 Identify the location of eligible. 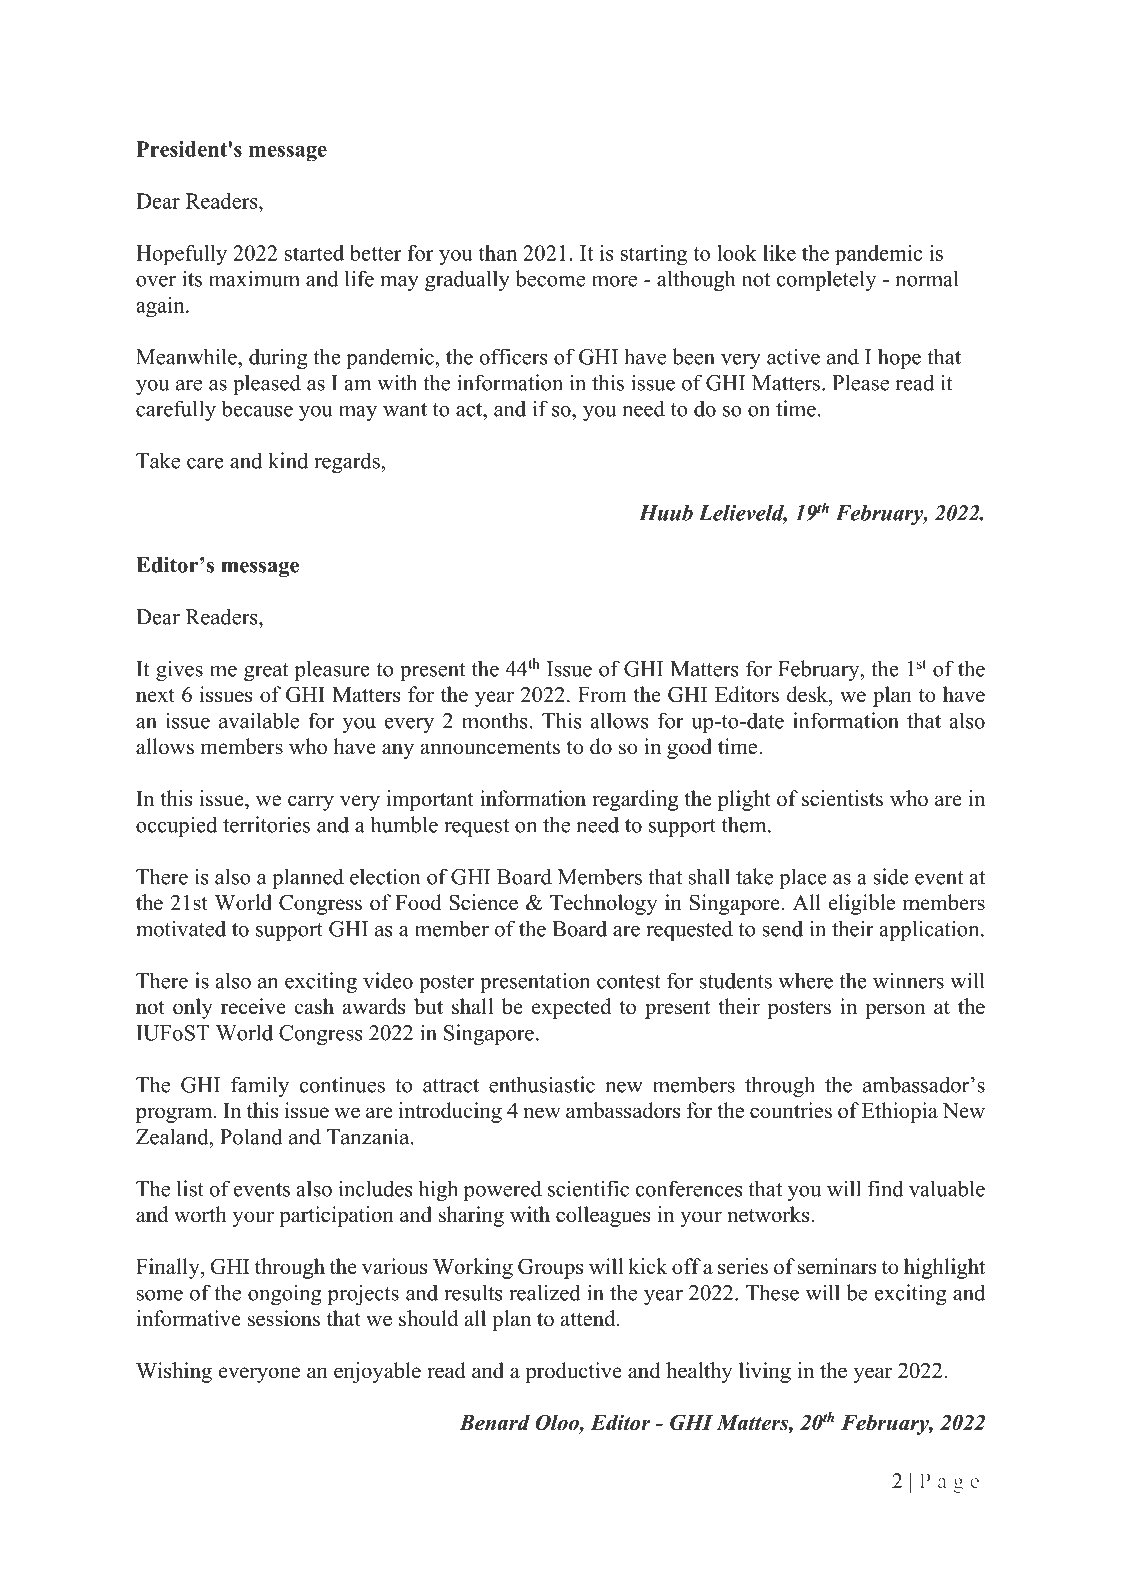
(862, 904).
